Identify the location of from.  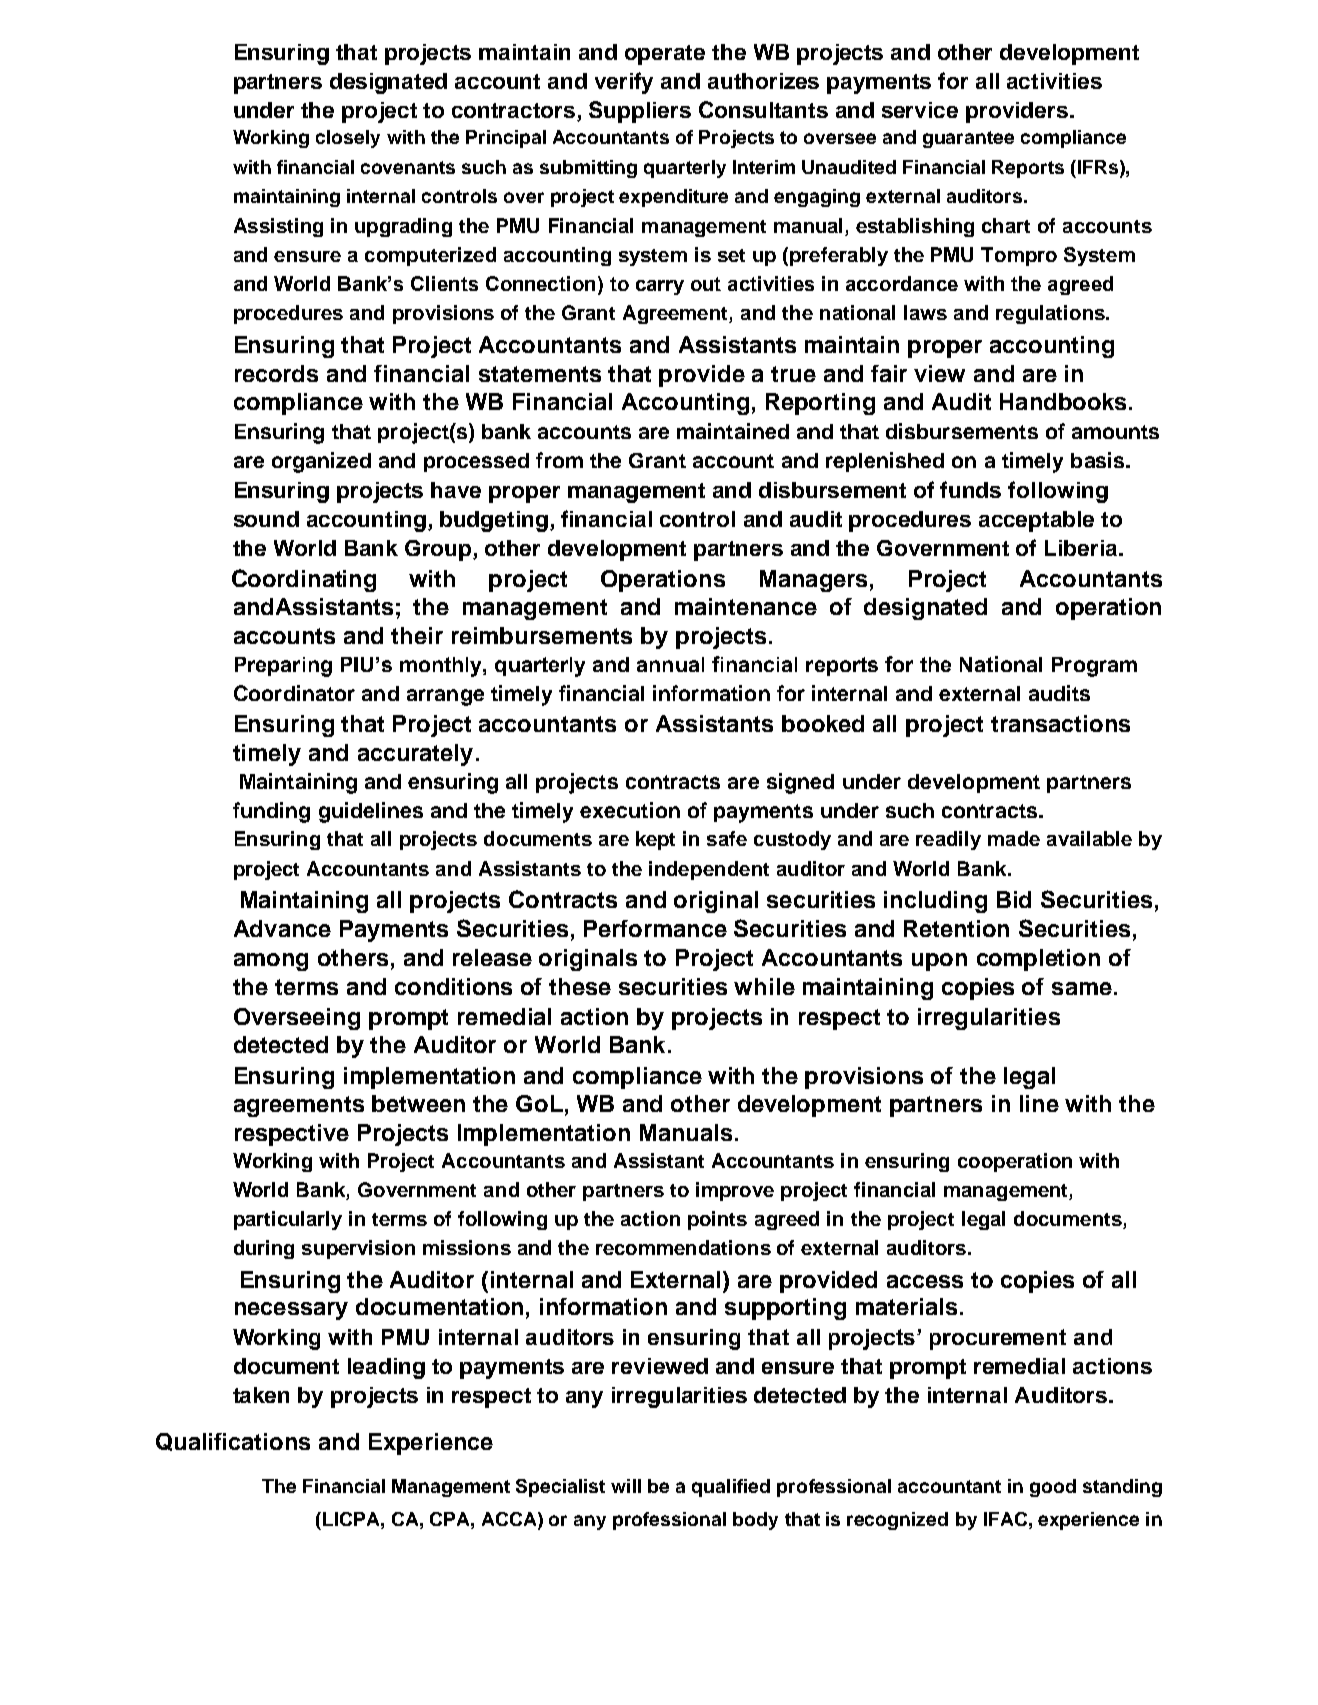
(559, 460).
